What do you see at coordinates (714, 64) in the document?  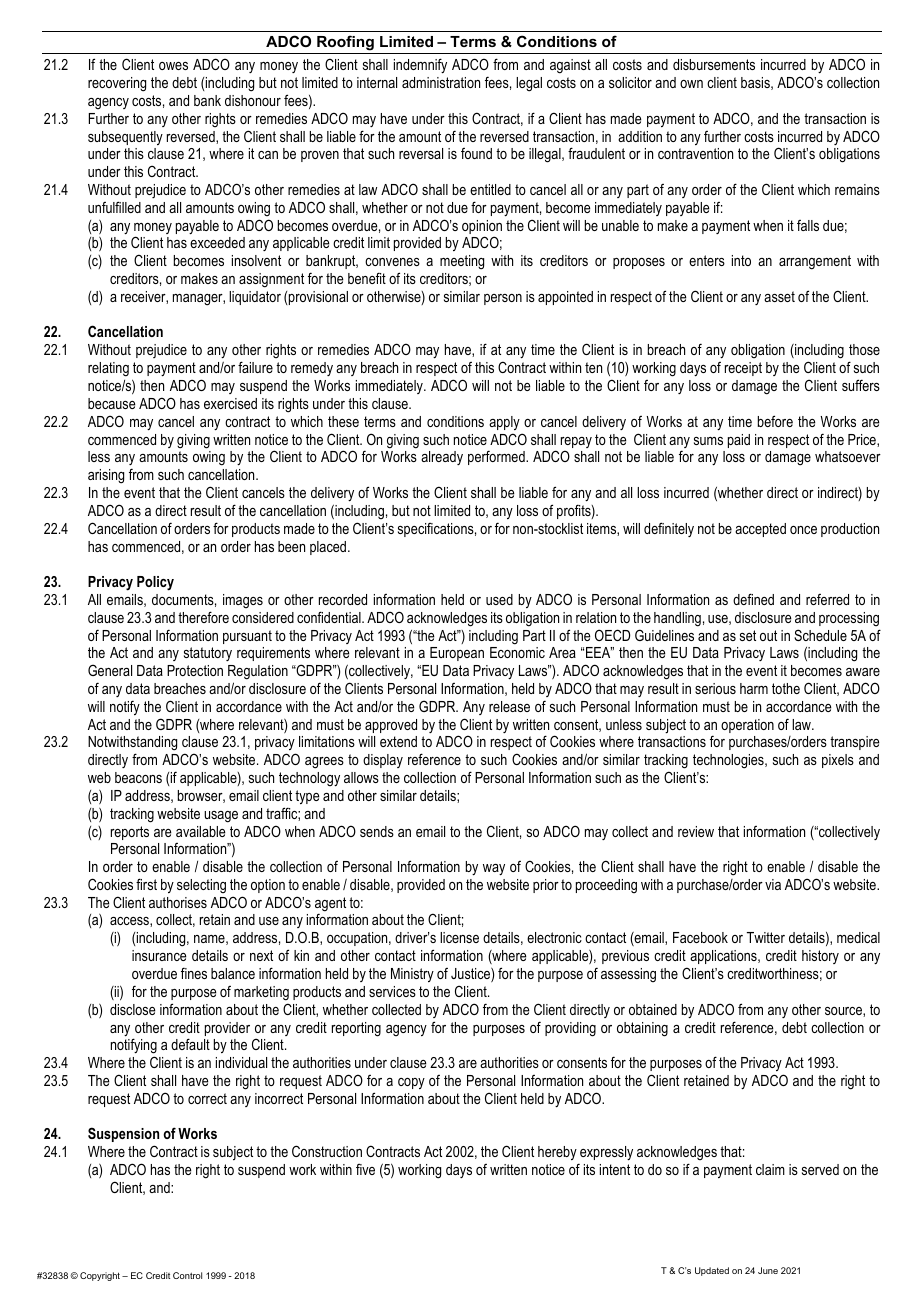 I see `disbursements` at bounding box center [714, 64].
